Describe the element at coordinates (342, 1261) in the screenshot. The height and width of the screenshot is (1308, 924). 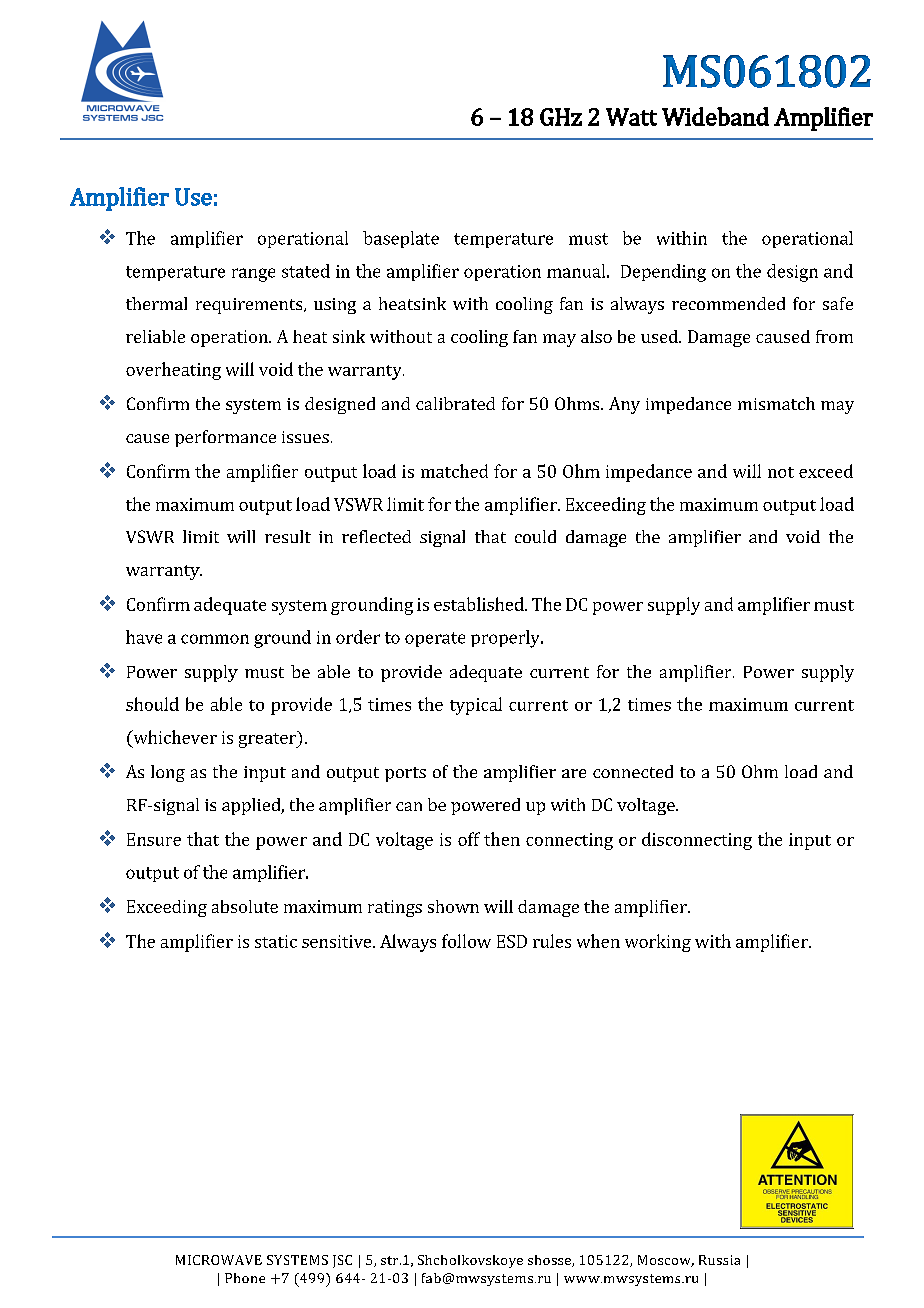
I see `JSC` at that location.
